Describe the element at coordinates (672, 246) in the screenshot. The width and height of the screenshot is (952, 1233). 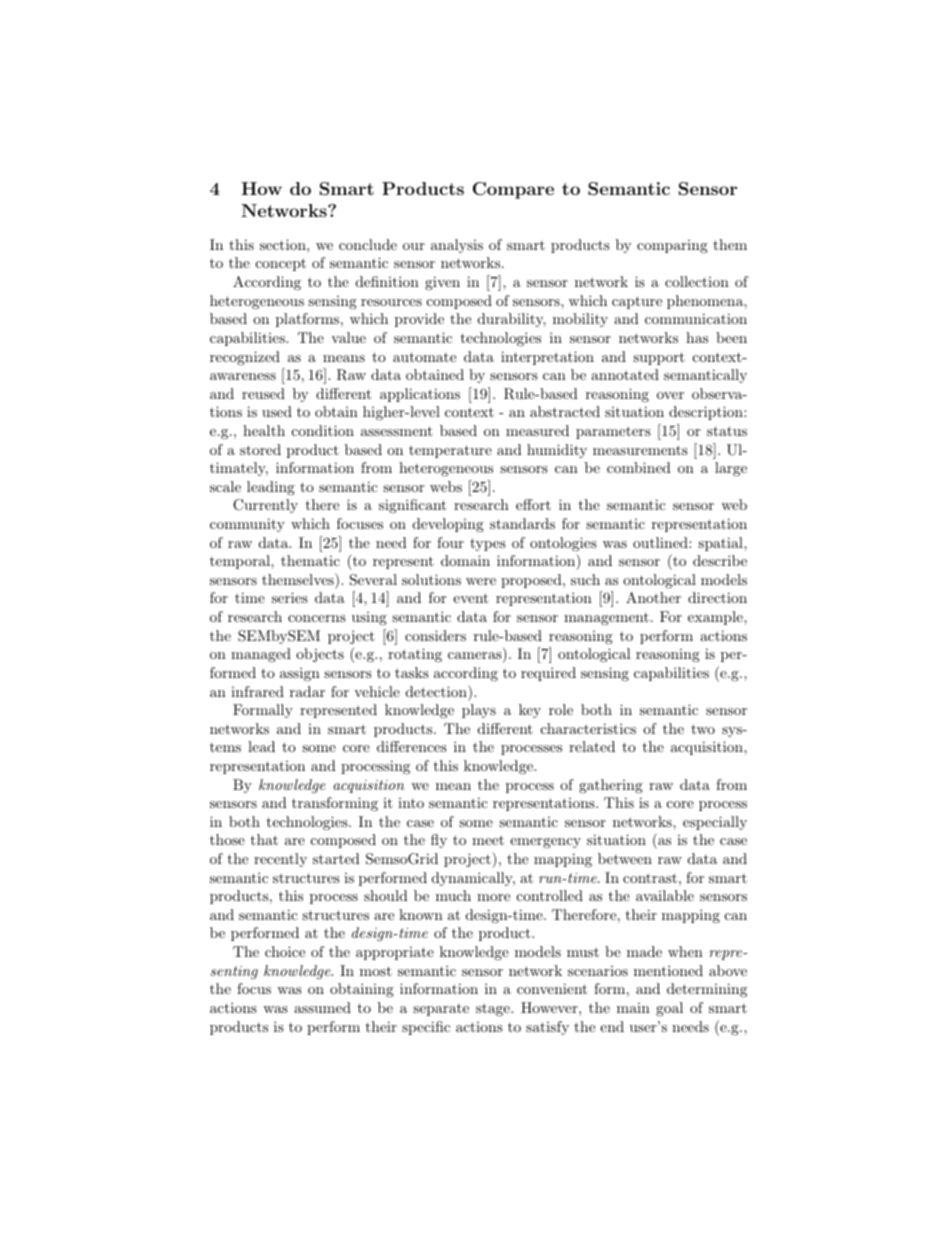
I see `comparing` at that location.
